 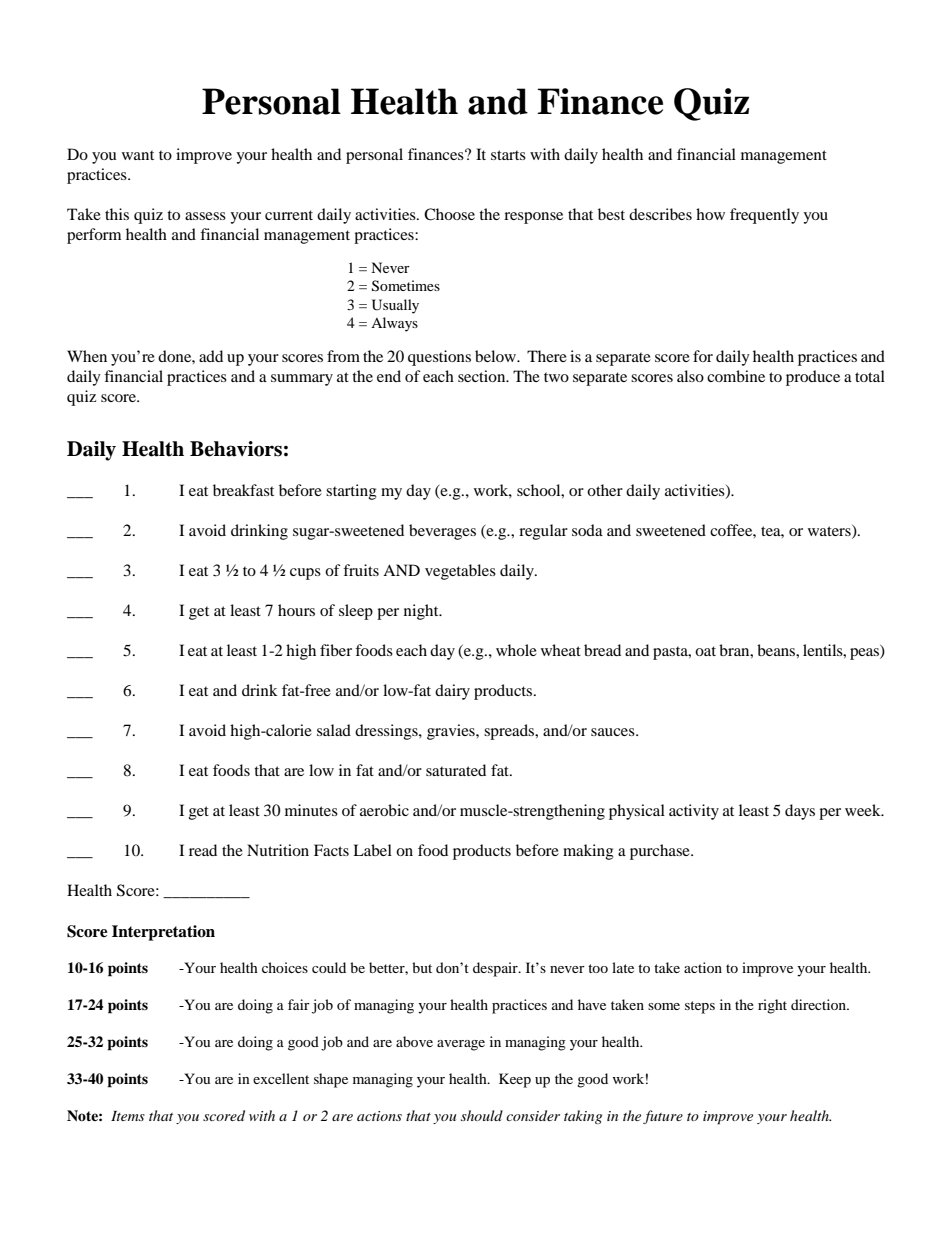 What do you see at coordinates (508, 155) in the page?
I see `starts` at bounding box center [508, 155].
